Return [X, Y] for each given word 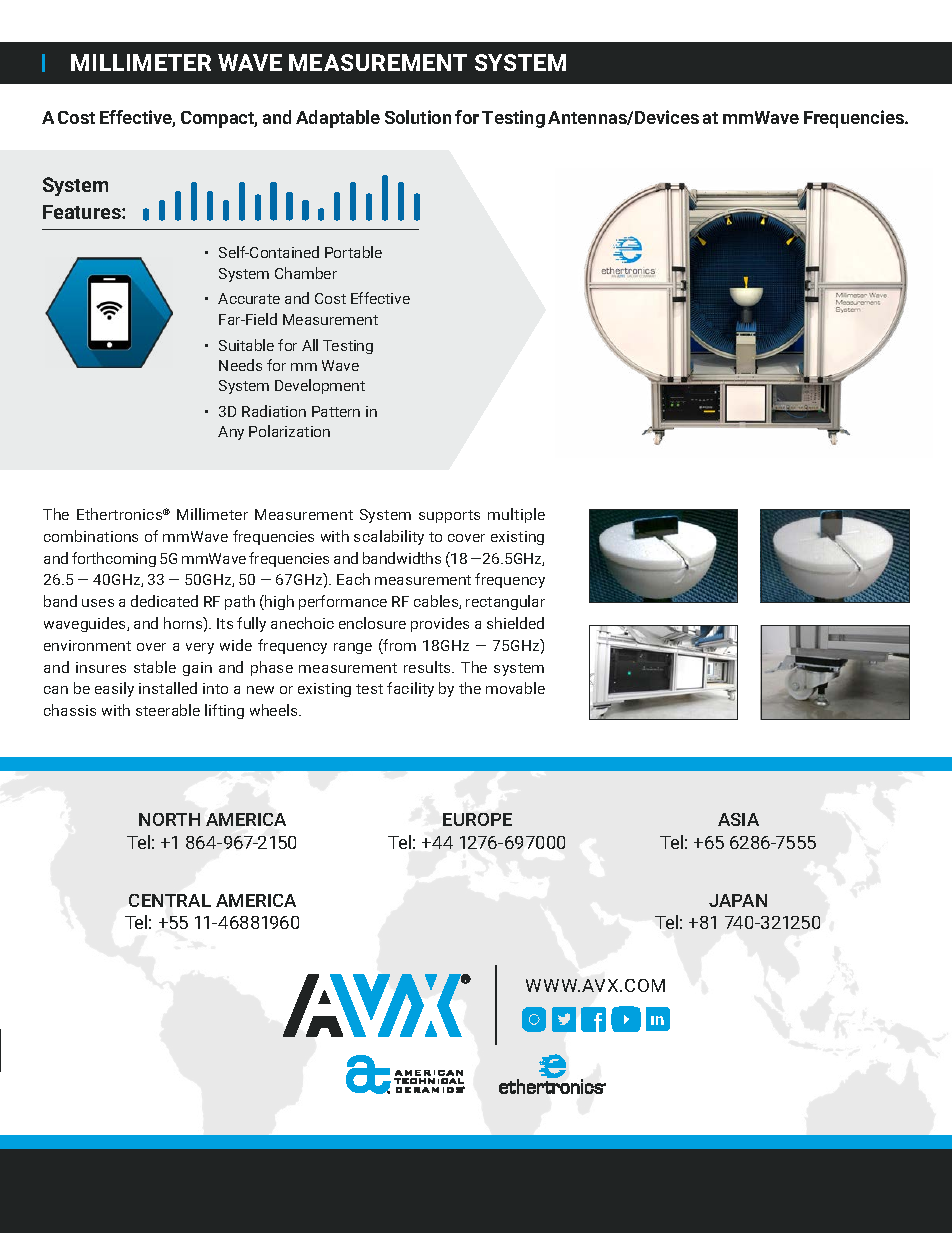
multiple [516, 515]
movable [515, 688]
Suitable [246, 345]
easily [114, 689]
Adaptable [338, 119]
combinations [91, 536]
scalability [389, 537]
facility [410, 689]
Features [83, 212]
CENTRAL [170, 900]
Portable [353, 252]
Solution [418, 117]
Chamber [306, 273]
